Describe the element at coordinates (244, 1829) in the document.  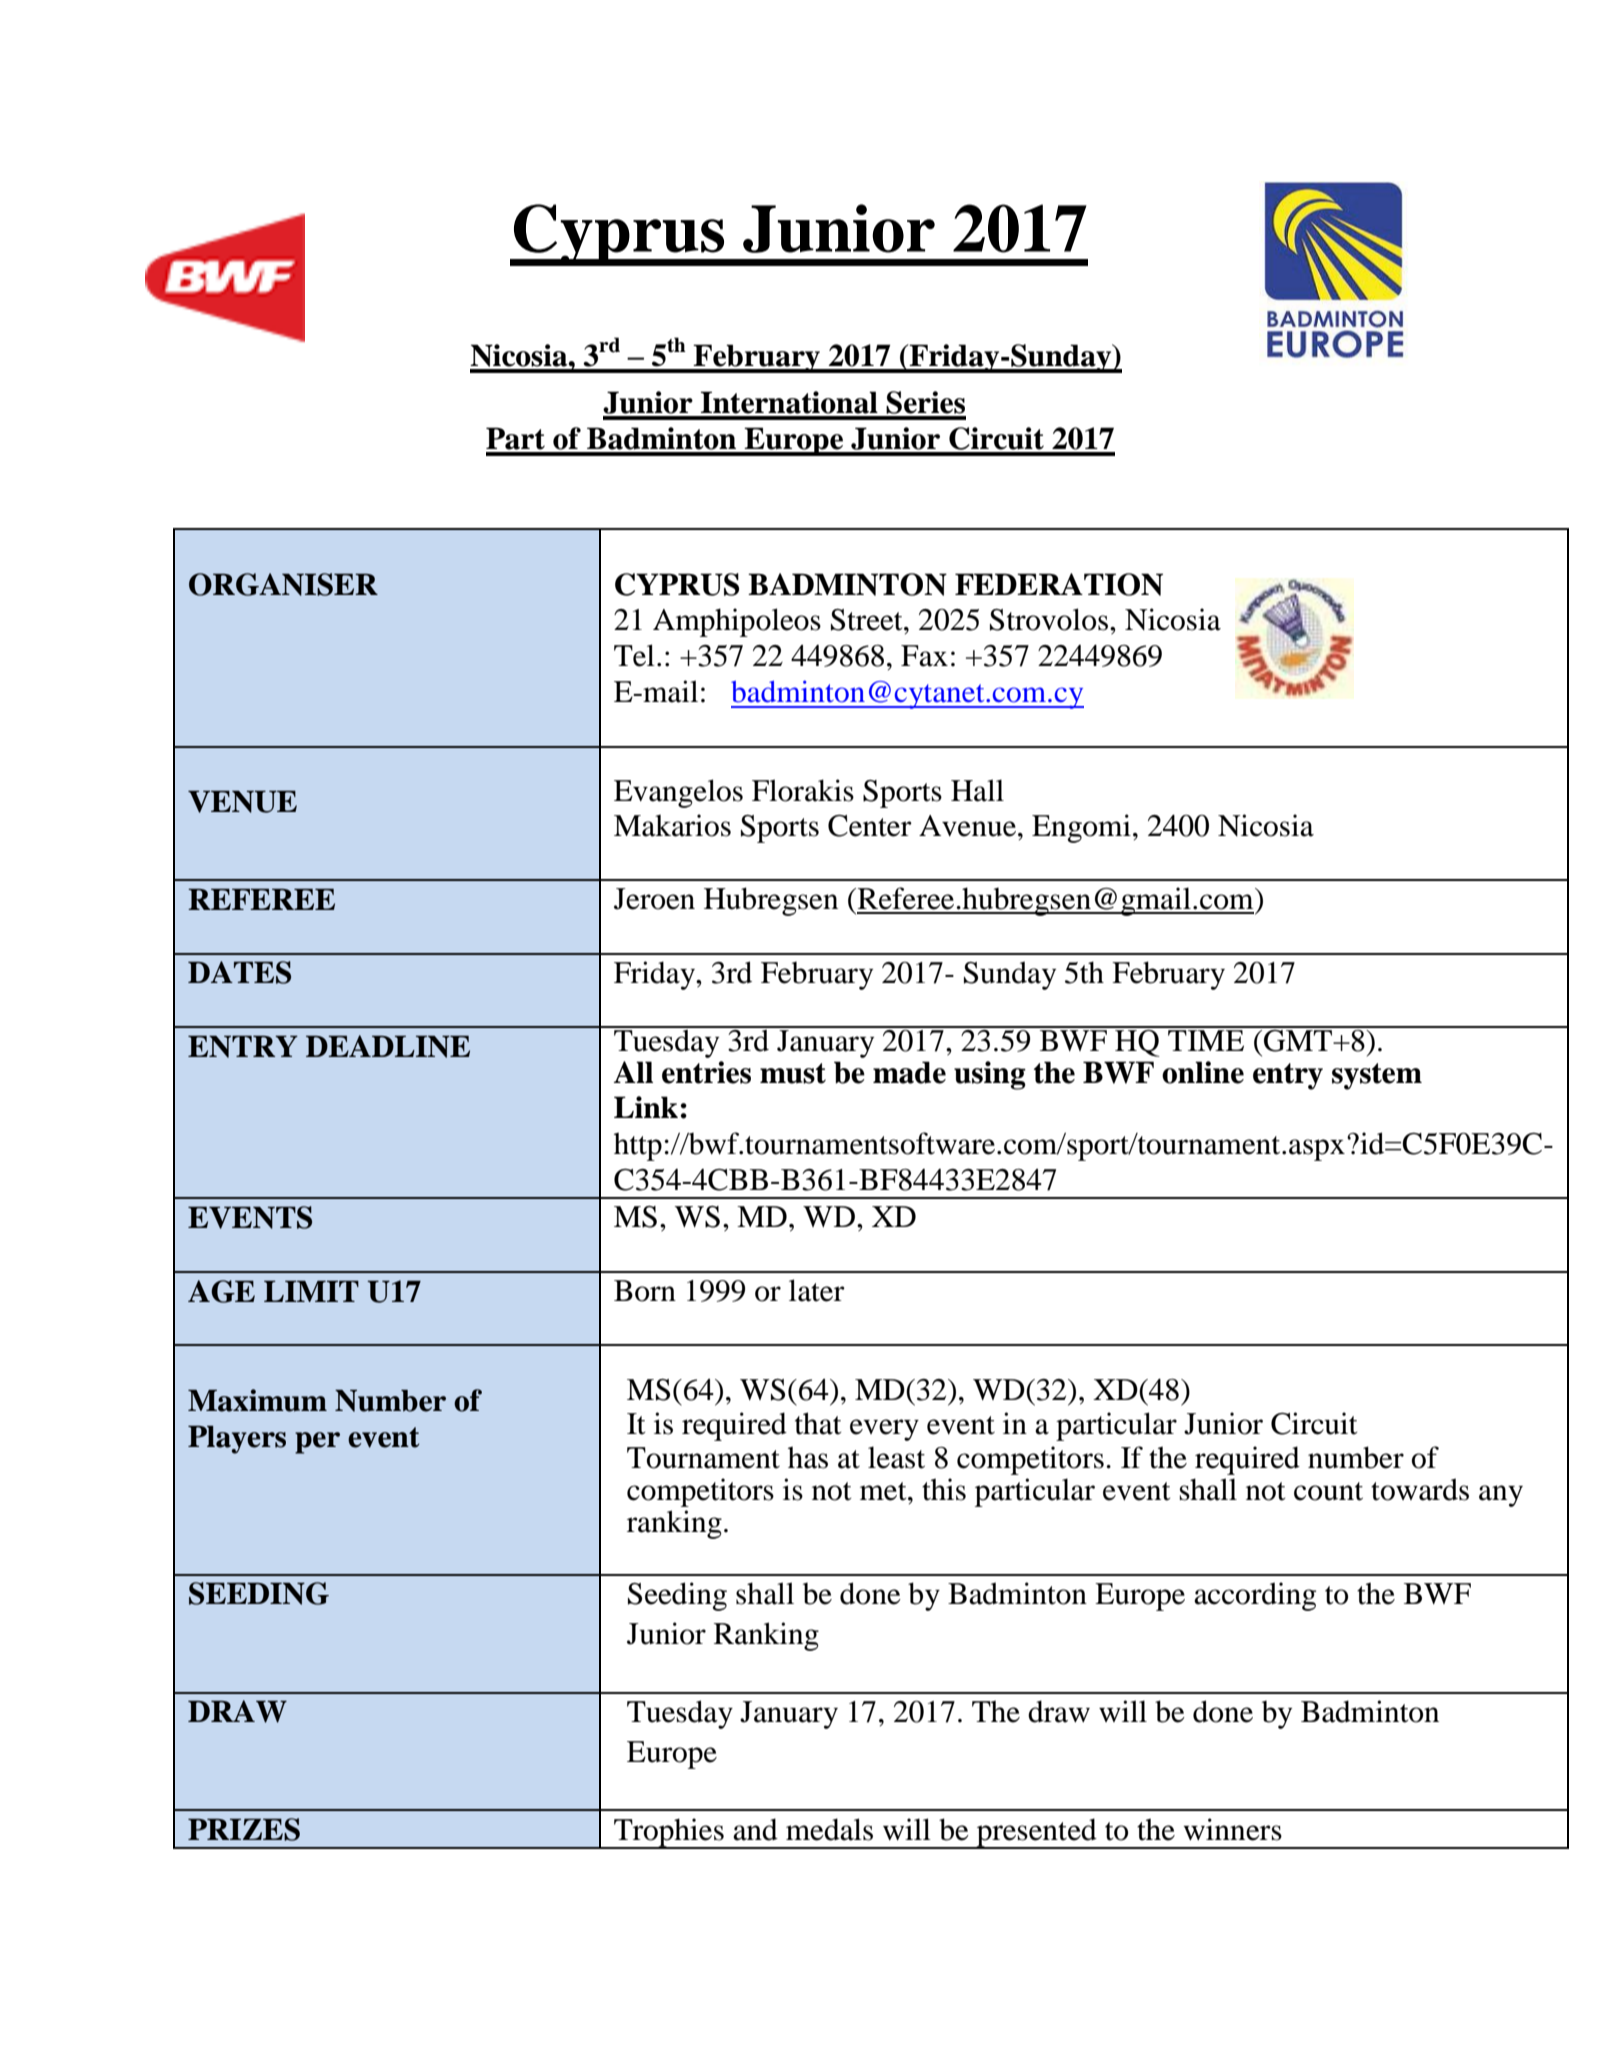
I see `PRIZES` at that location.
